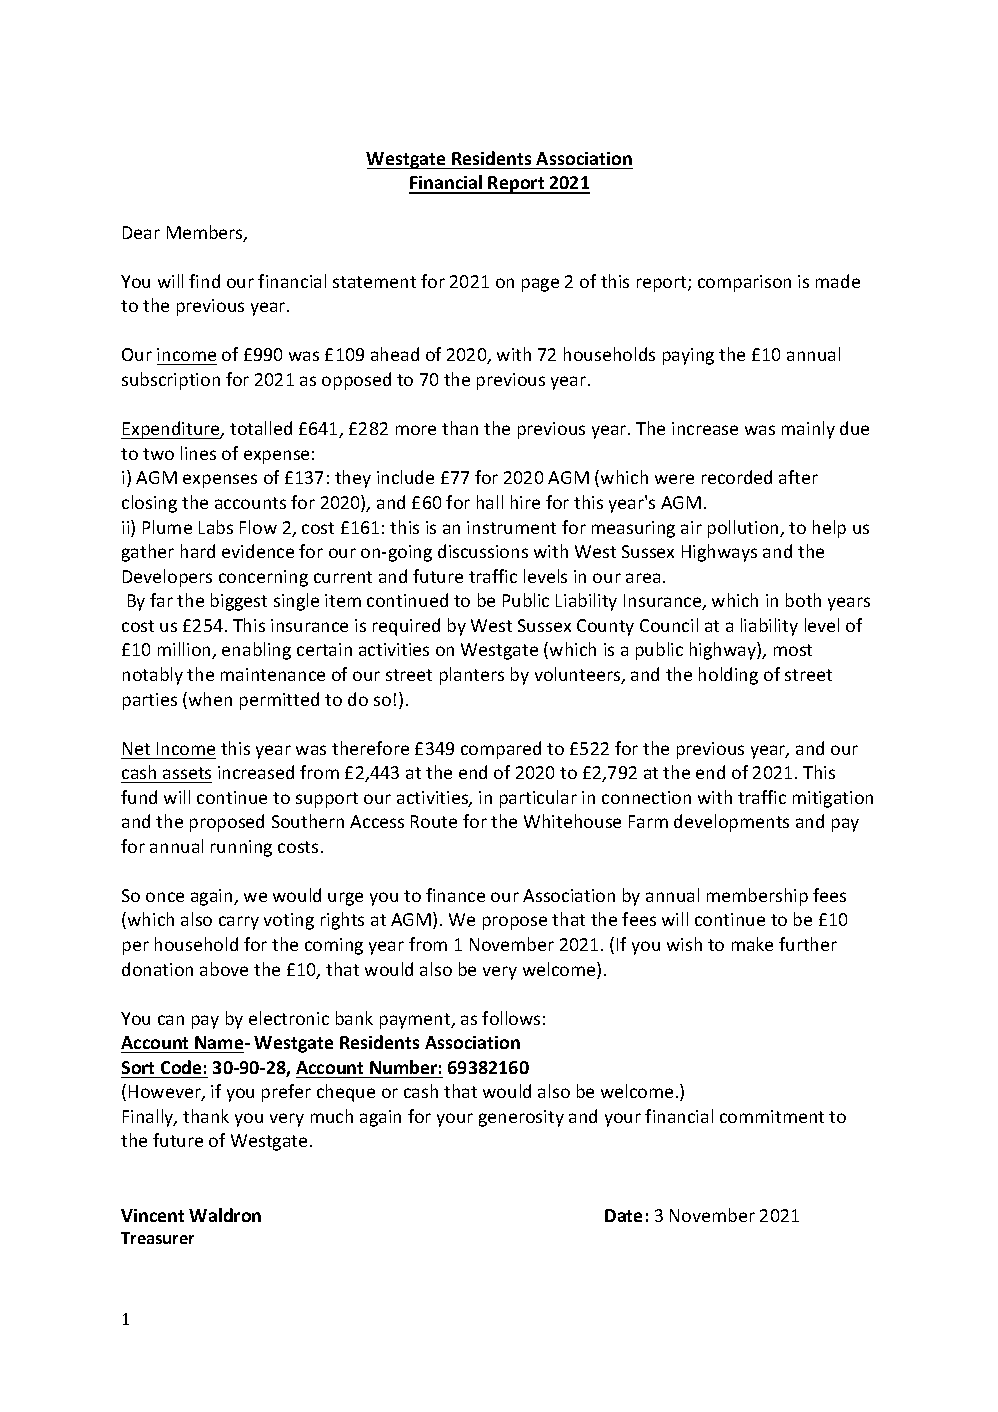 Image resolution: width=998 pixels, height=1412 pixels. I want to click on finance, so click(455, 895).
